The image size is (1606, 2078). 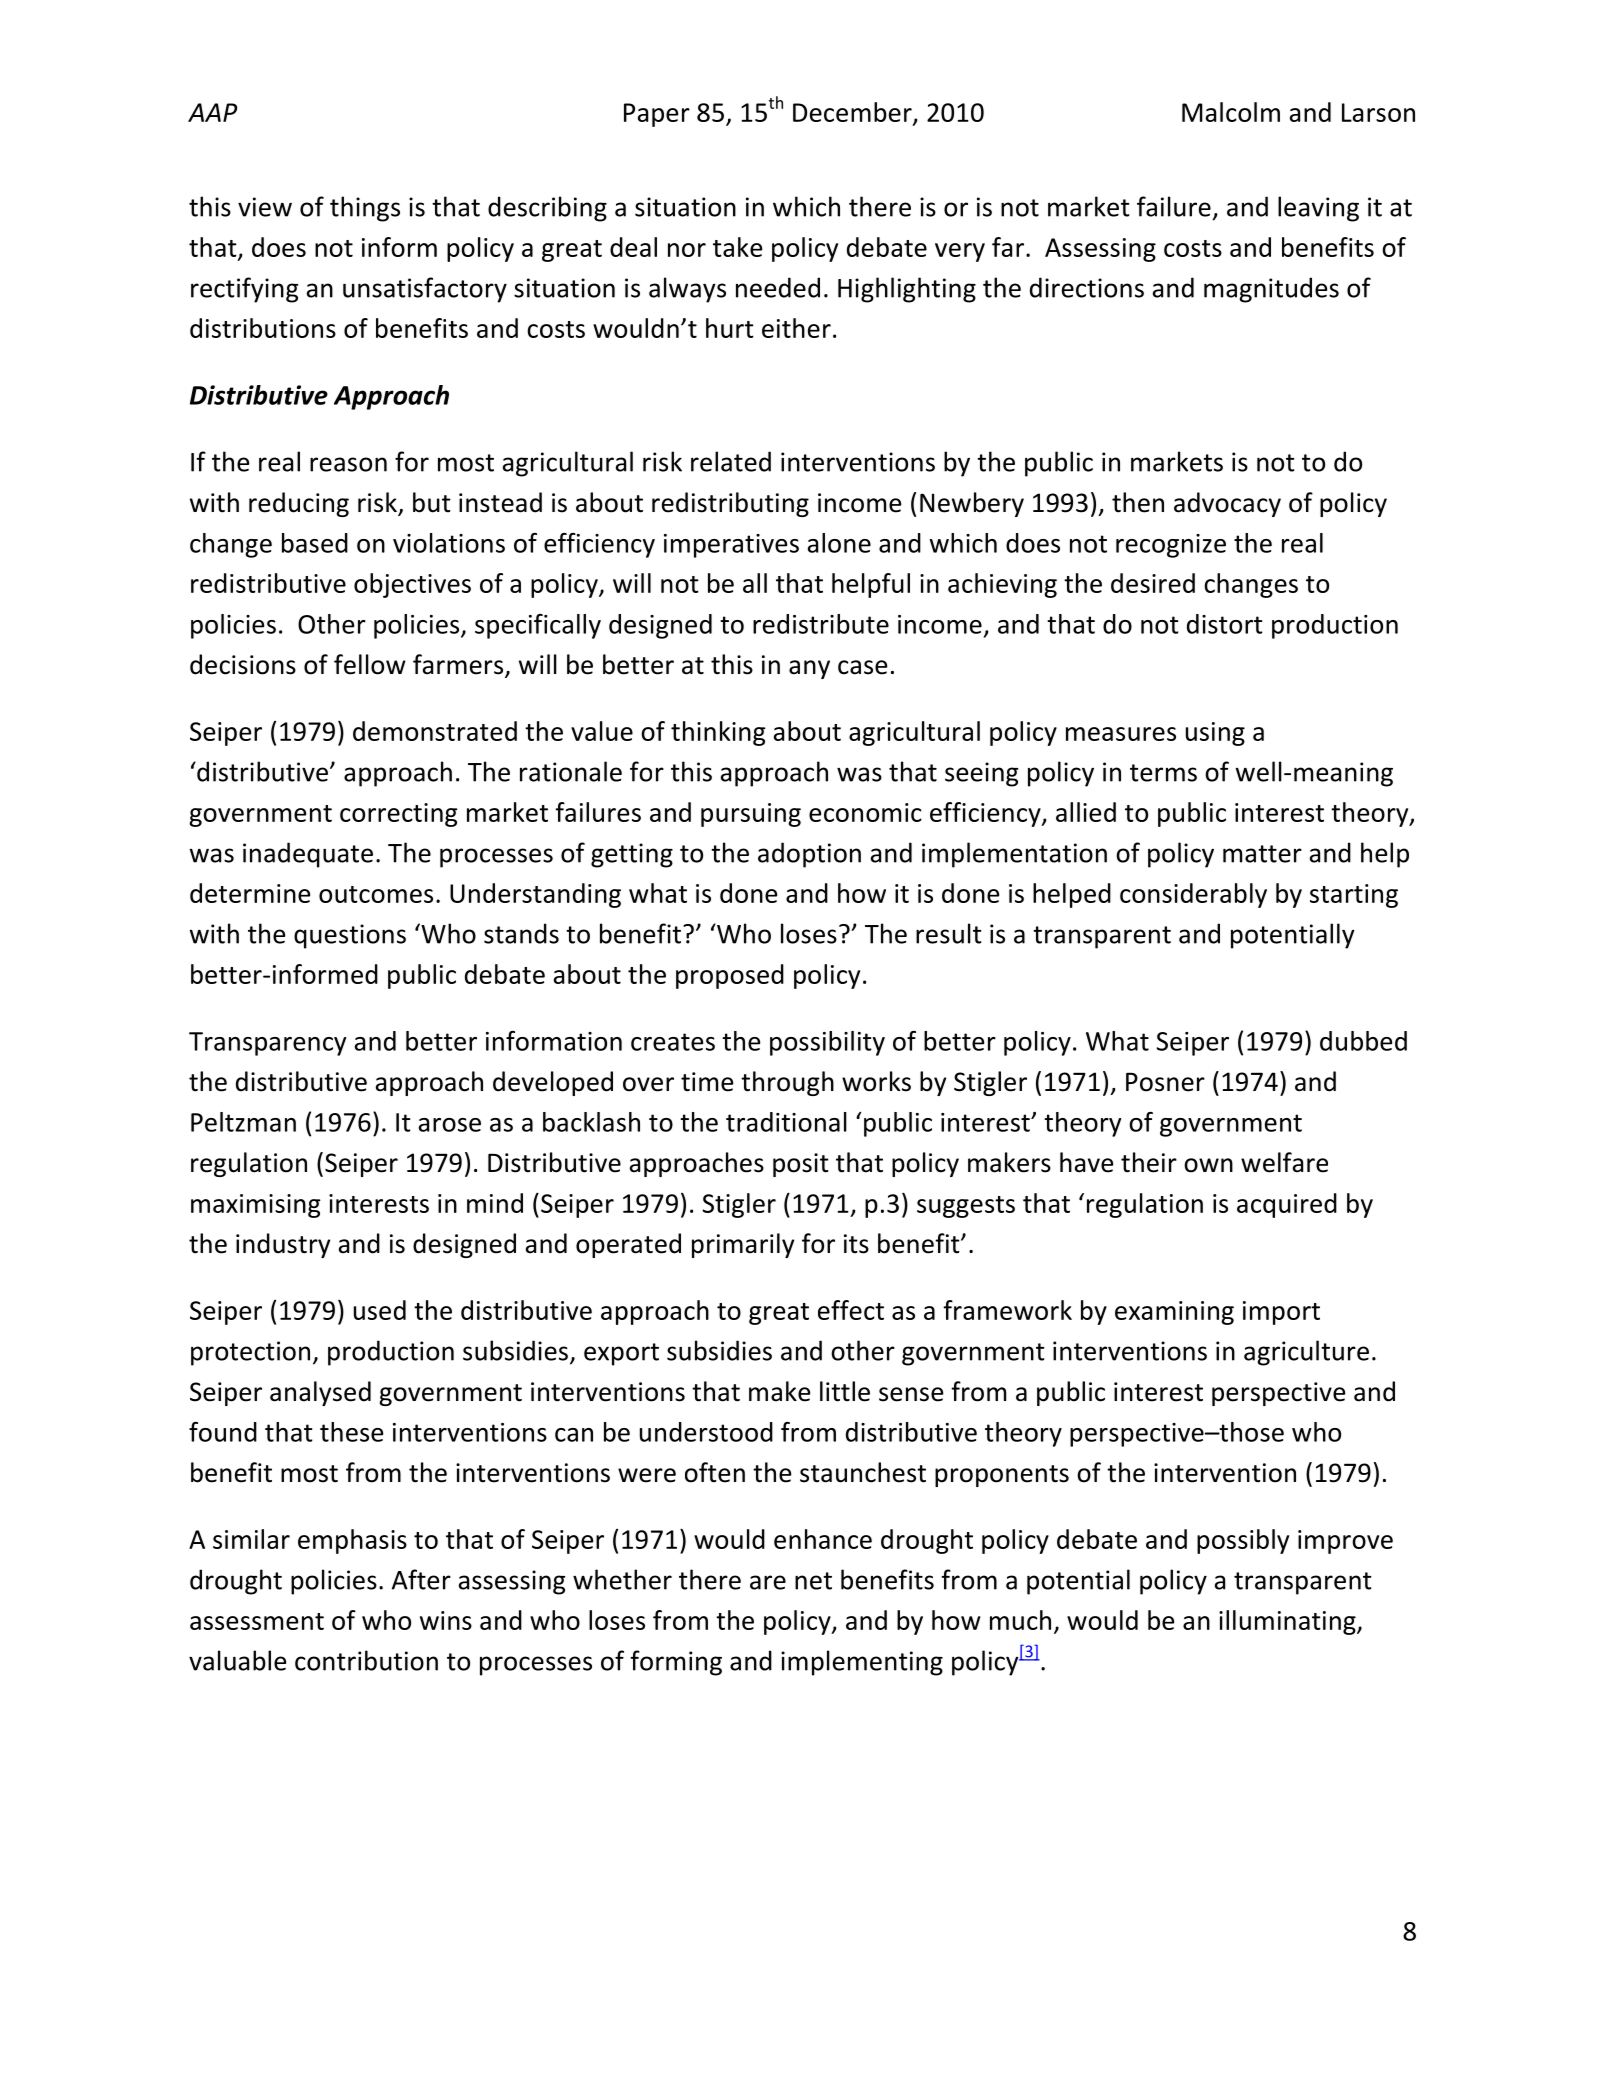 What do you see at coordinates (365, 209) in the image?
I see `things` at bounding box center [365, 209].
